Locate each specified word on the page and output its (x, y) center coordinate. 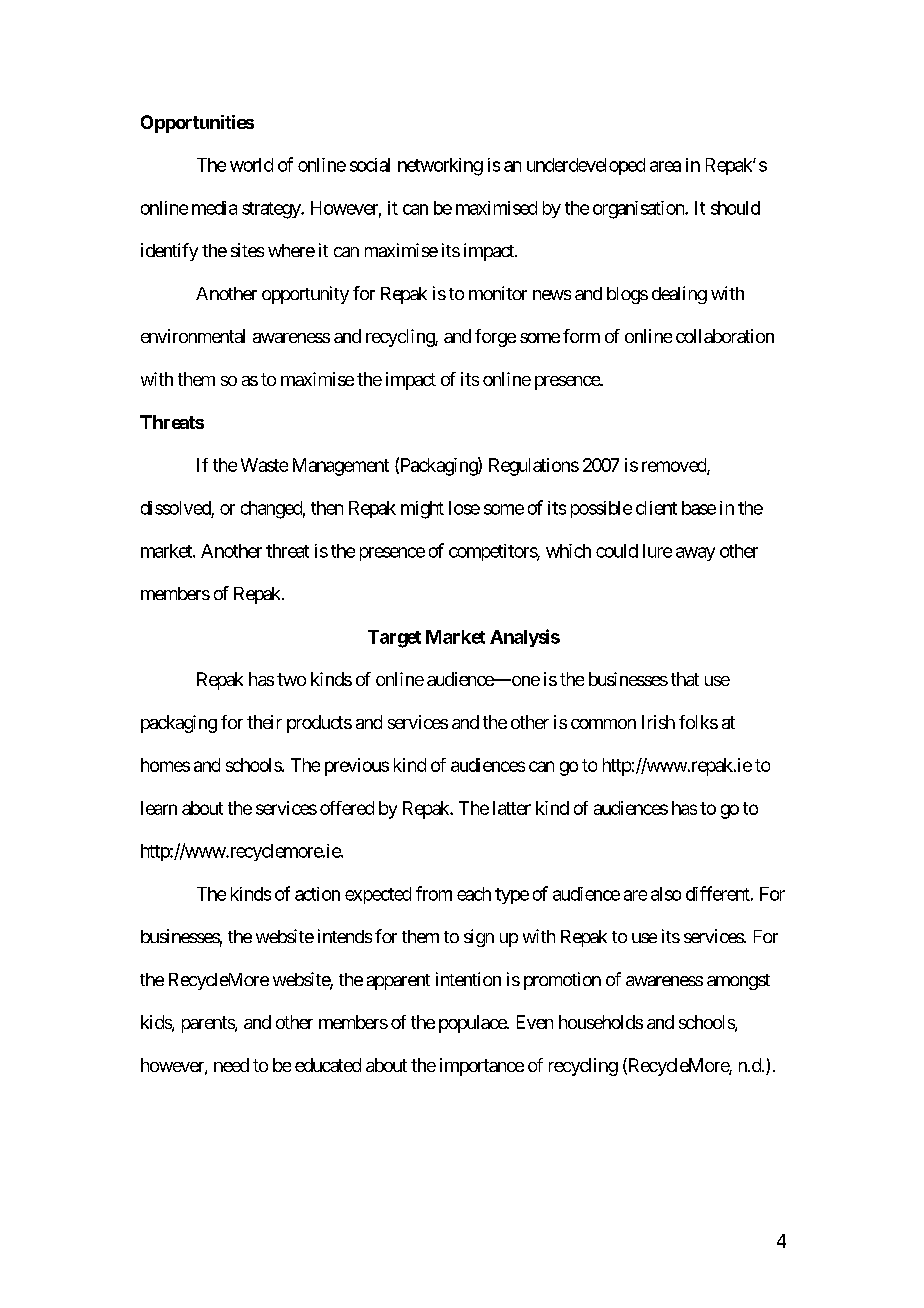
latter (512, 808)
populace (473, 1024)
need (231, 1065)
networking (440, 167)
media (214, 208)
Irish (658, 722)
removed (675, 466)
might (422, 510)
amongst (738, 982)
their (264, 722)
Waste (264, 465)
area (665, 166)
